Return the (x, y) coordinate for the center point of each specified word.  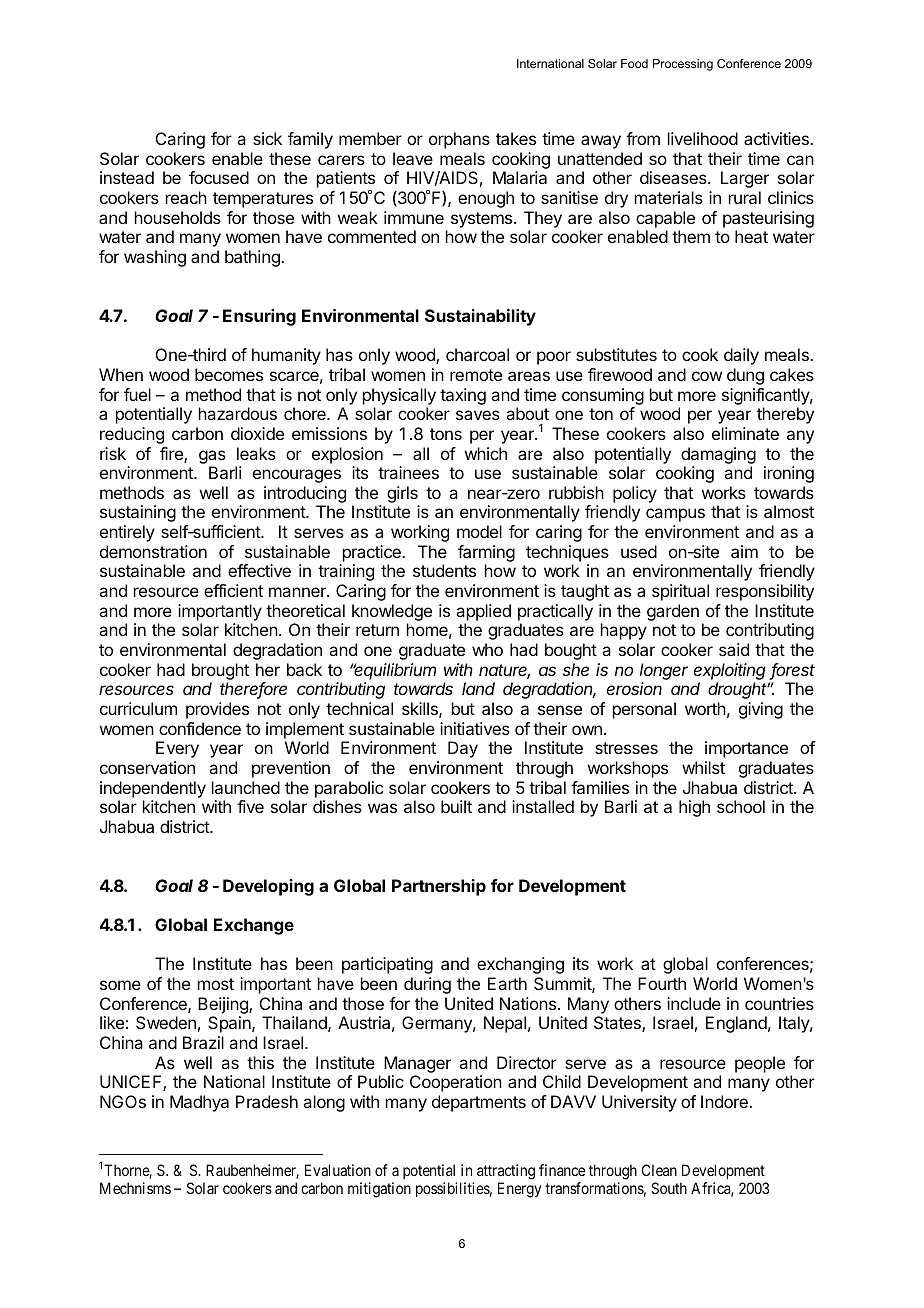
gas (212, 457)
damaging (718, 455)
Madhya (199, 1103)
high (694, 808)
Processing (683, 65)
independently (153, 789)
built (456, 806)
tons (446, 434)
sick (267, 138)
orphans (459, 140)
